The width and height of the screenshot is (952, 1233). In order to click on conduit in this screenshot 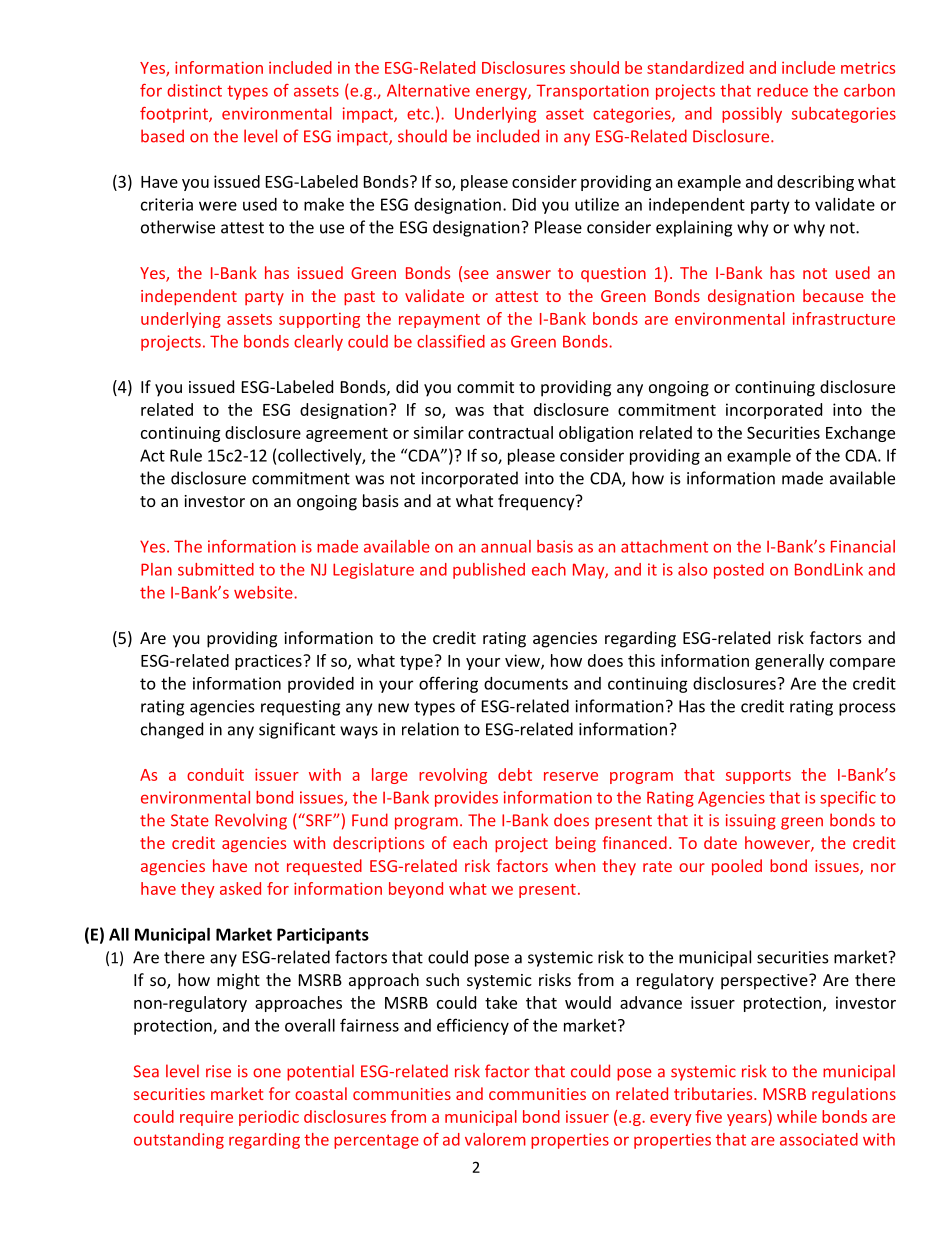, I will do `click(215, 774)`.
